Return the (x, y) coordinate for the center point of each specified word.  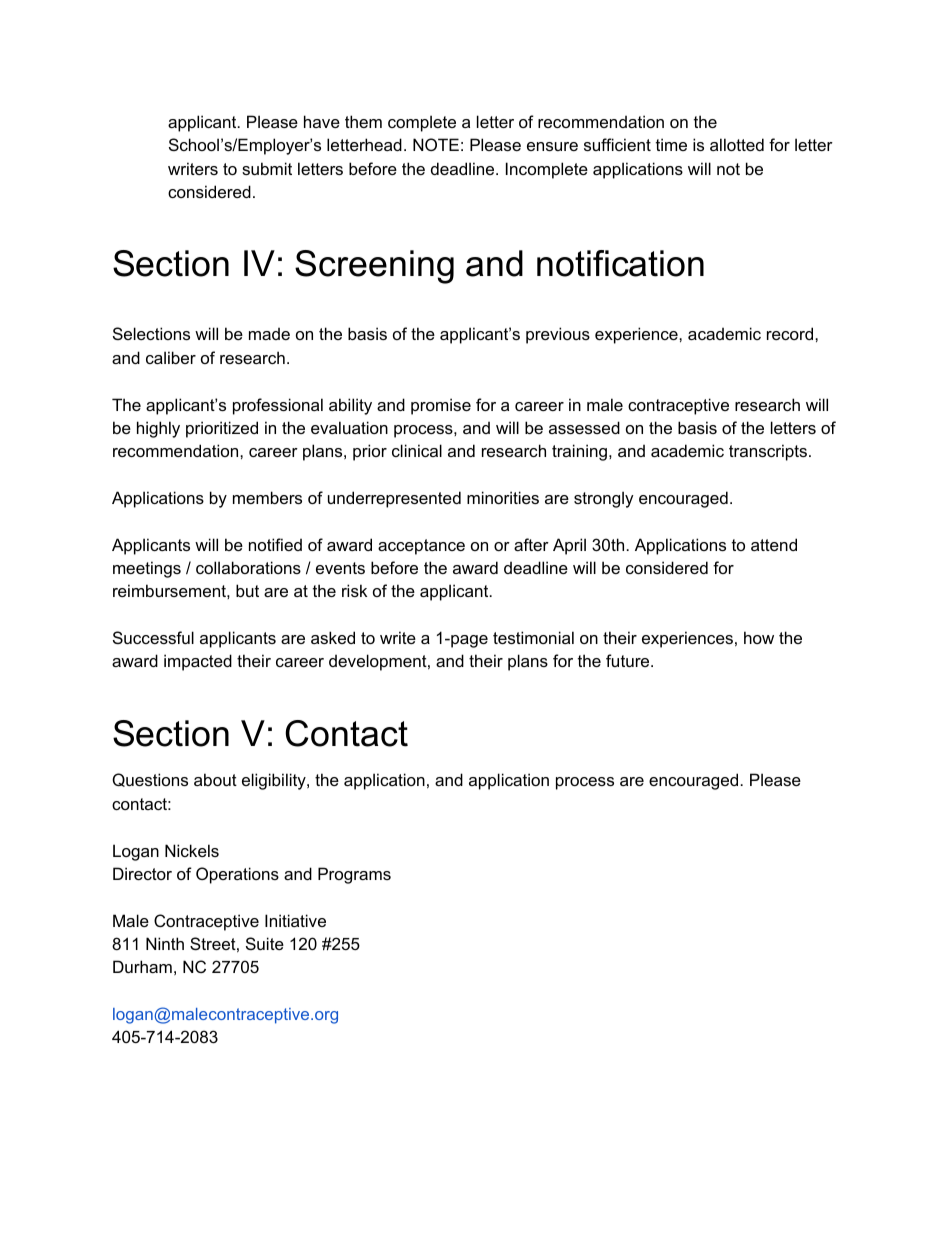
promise (441, 406)
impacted (198, 662)
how (759, 637)
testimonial (533, 637)
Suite (265, 943)
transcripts (768, 452)
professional (278, 406)
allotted (737, 144)
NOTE (436, 144)
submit (267, 168)
